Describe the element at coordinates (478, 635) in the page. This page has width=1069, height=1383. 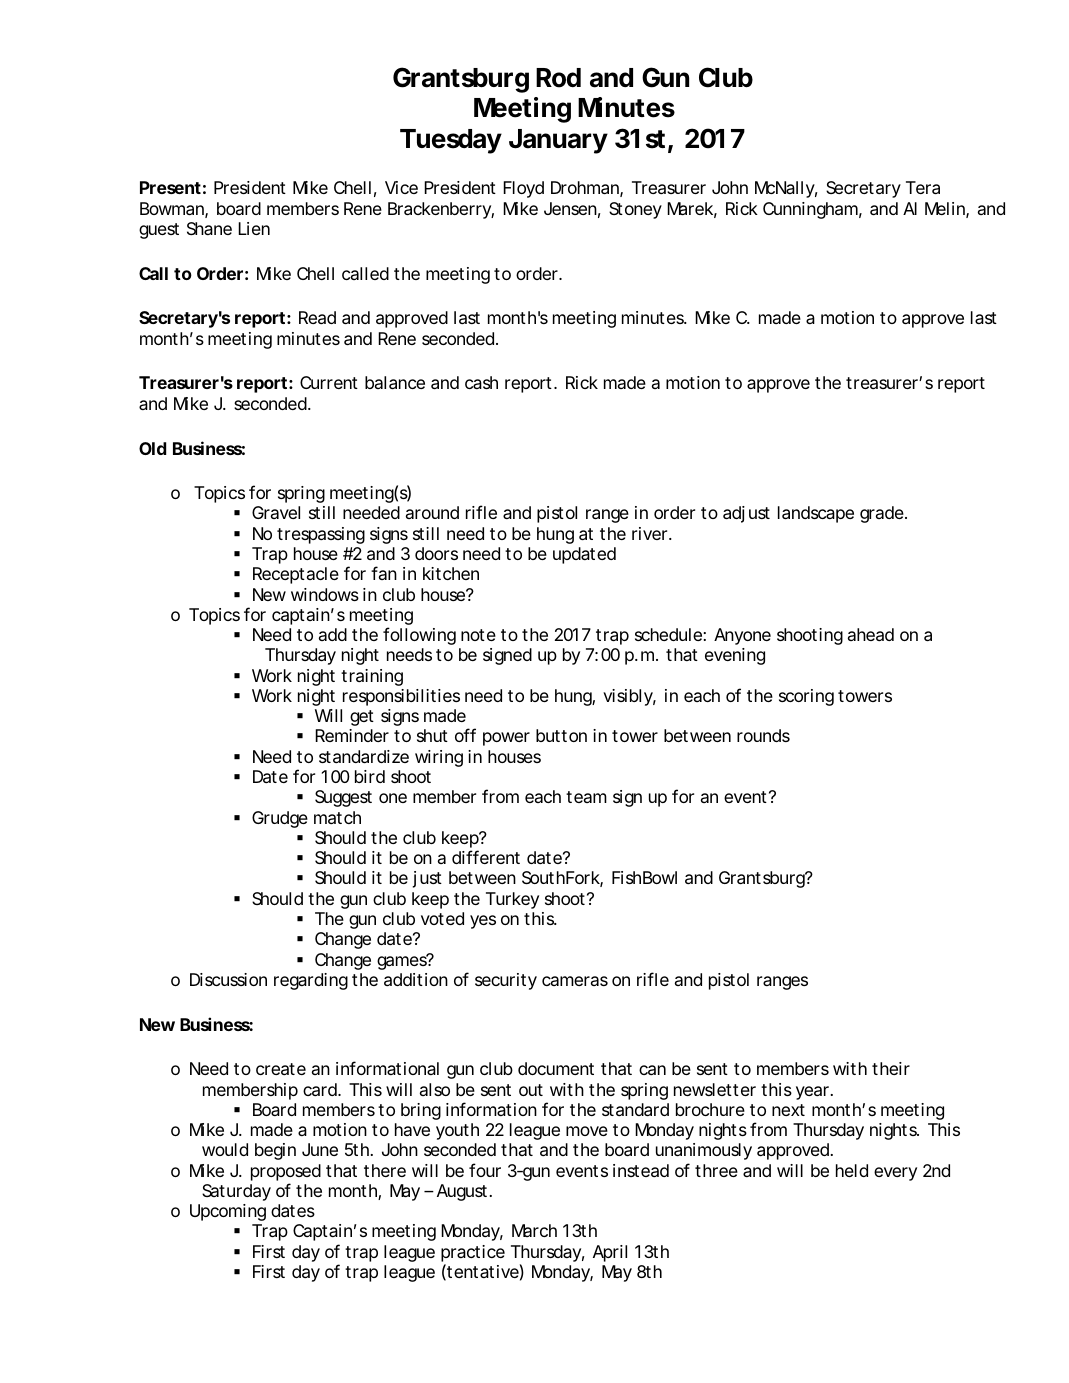
I see `note` at that location.
